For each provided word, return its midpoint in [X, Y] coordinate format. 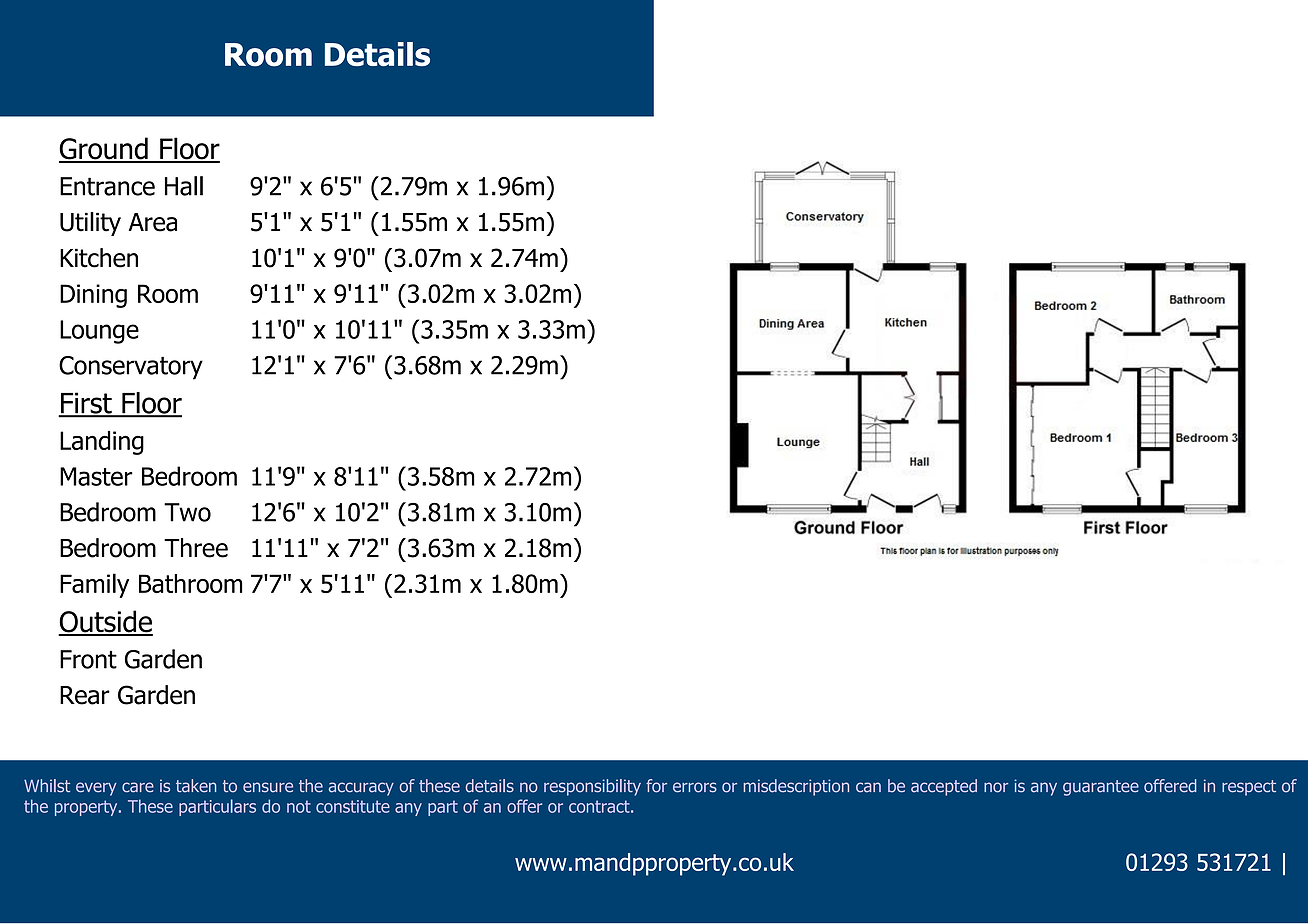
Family [94, 585]
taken [196, 786]
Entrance [107, 186]
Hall [184, 186]
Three [196, 548]
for [656, 786]
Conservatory [131, 368]
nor [996, 787]
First [86, 404]
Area [153, 222]
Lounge [99, 332]
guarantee [1101, 788]
